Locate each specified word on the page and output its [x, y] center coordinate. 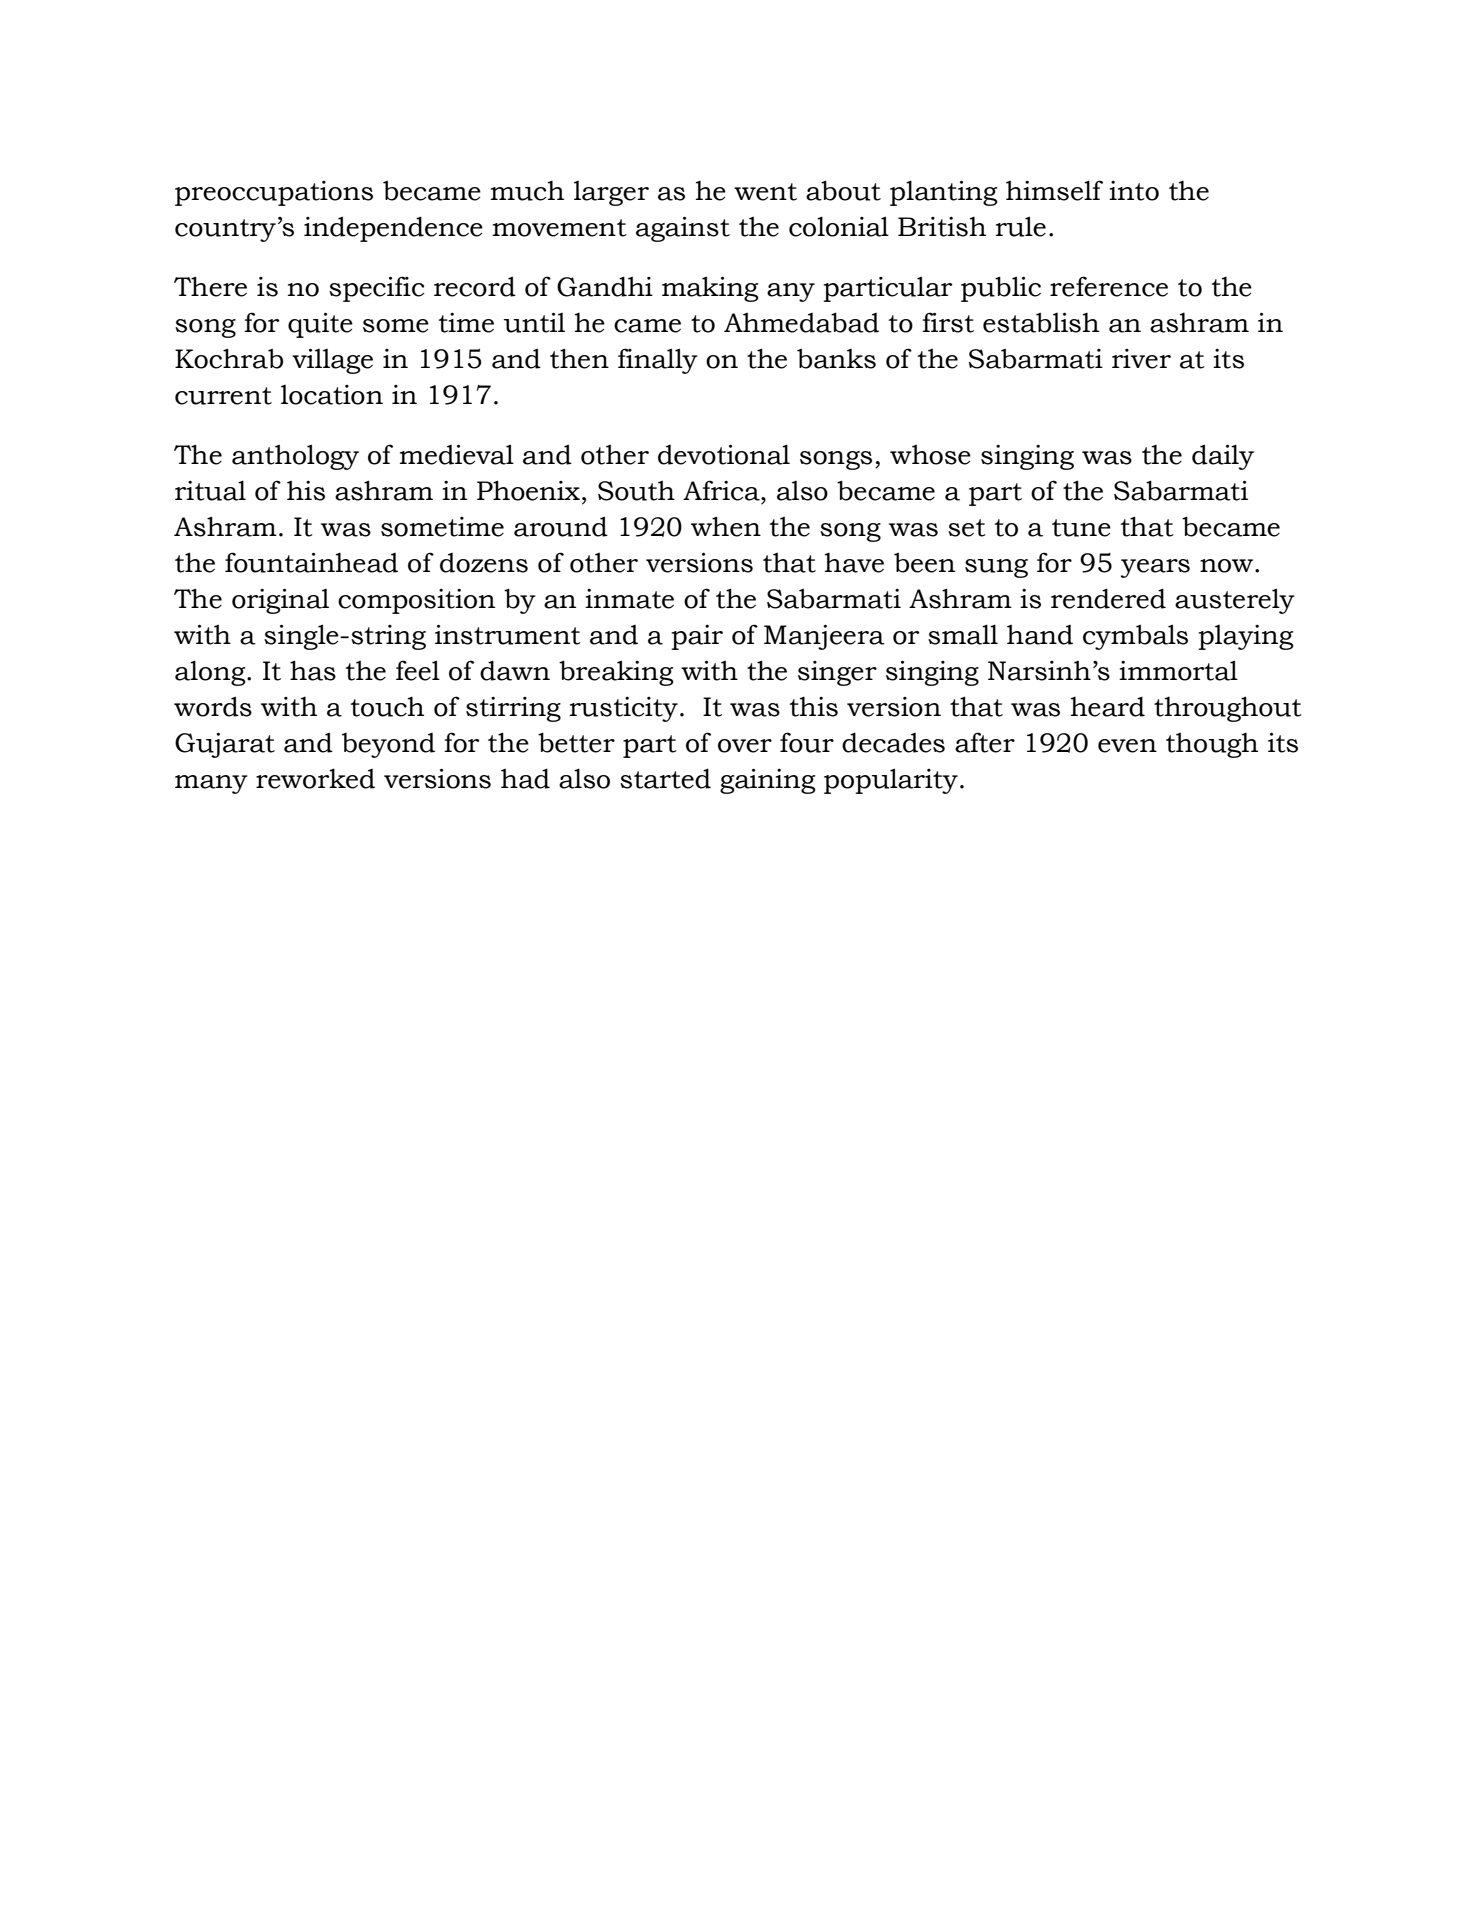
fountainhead [311, 562]
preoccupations [274, 193]
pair [697, 637]
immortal [1178, 670]
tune [1081, 528]
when [726, 526]
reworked [315, 778]
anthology [295, 457]
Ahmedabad [801, 322]
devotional [724, 454]
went [765, 192]
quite [320, 325]
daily [1223, 457]
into [1134, 191]
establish [1041, 322]
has [313, 670]
